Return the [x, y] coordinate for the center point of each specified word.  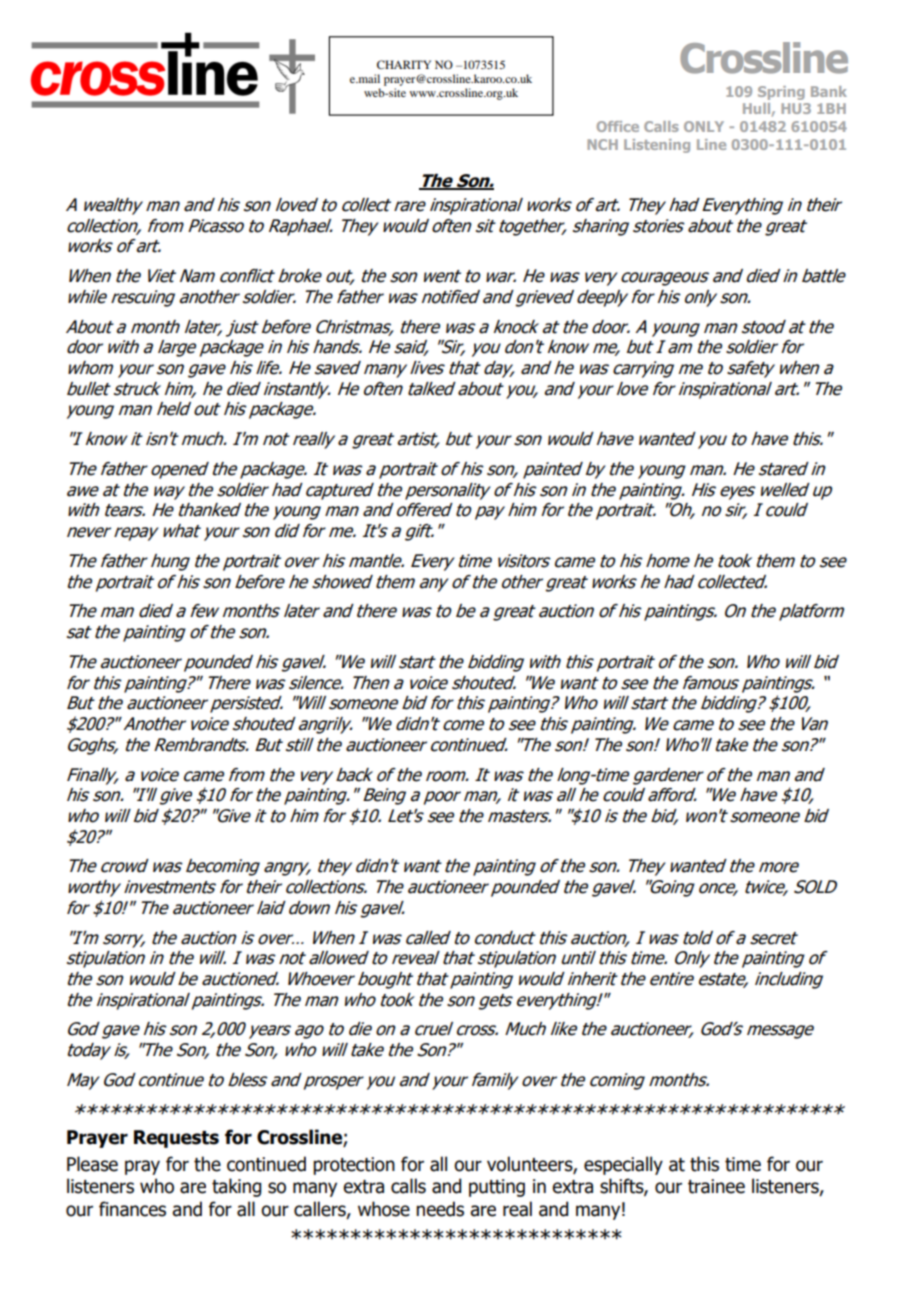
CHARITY [404, 64]
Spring [781, 93]
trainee [716, 1186]
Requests [176, 1139]
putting [497, 1188]
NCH [602, 144]
